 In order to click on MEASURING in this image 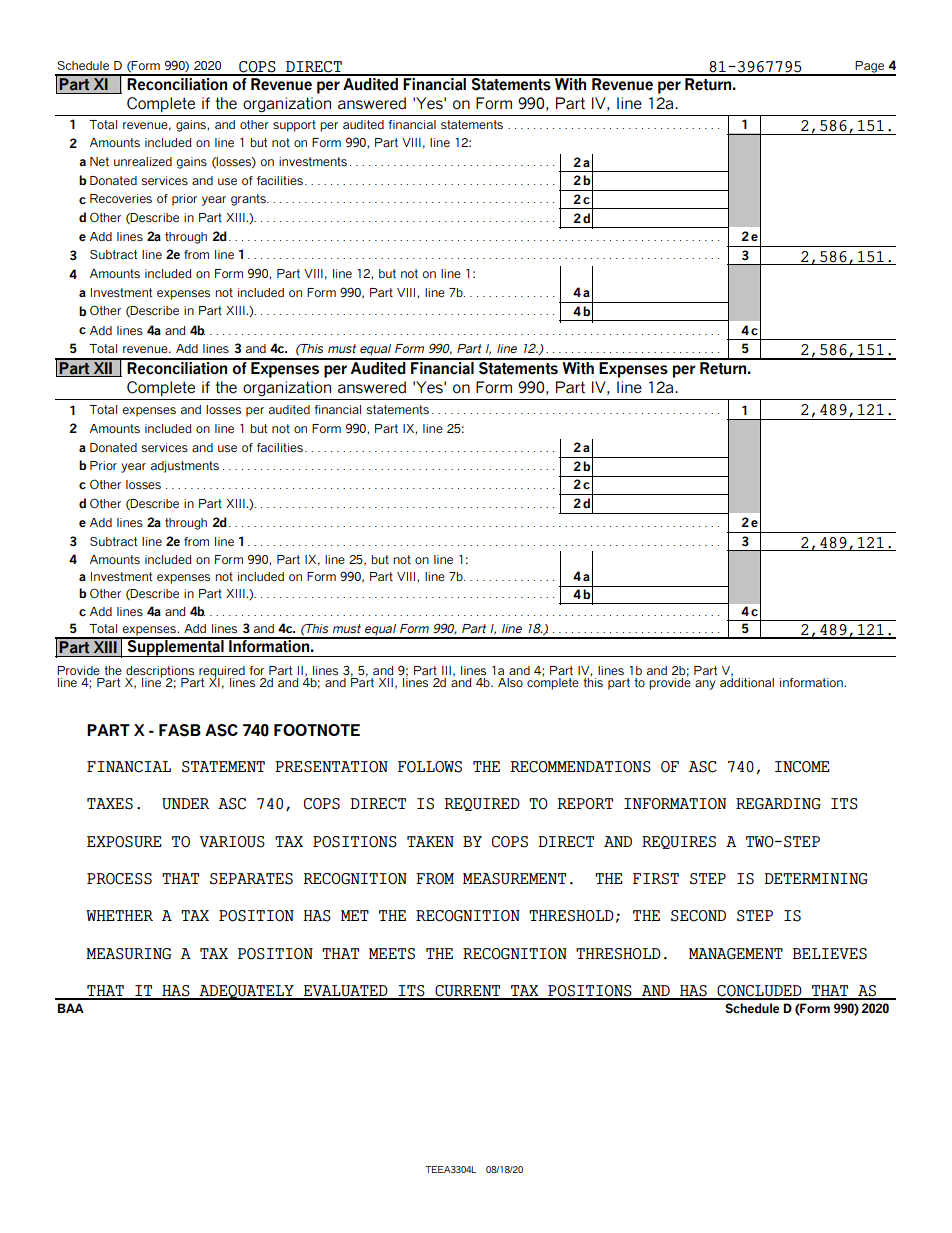, I will do `click(128, 954)`.
